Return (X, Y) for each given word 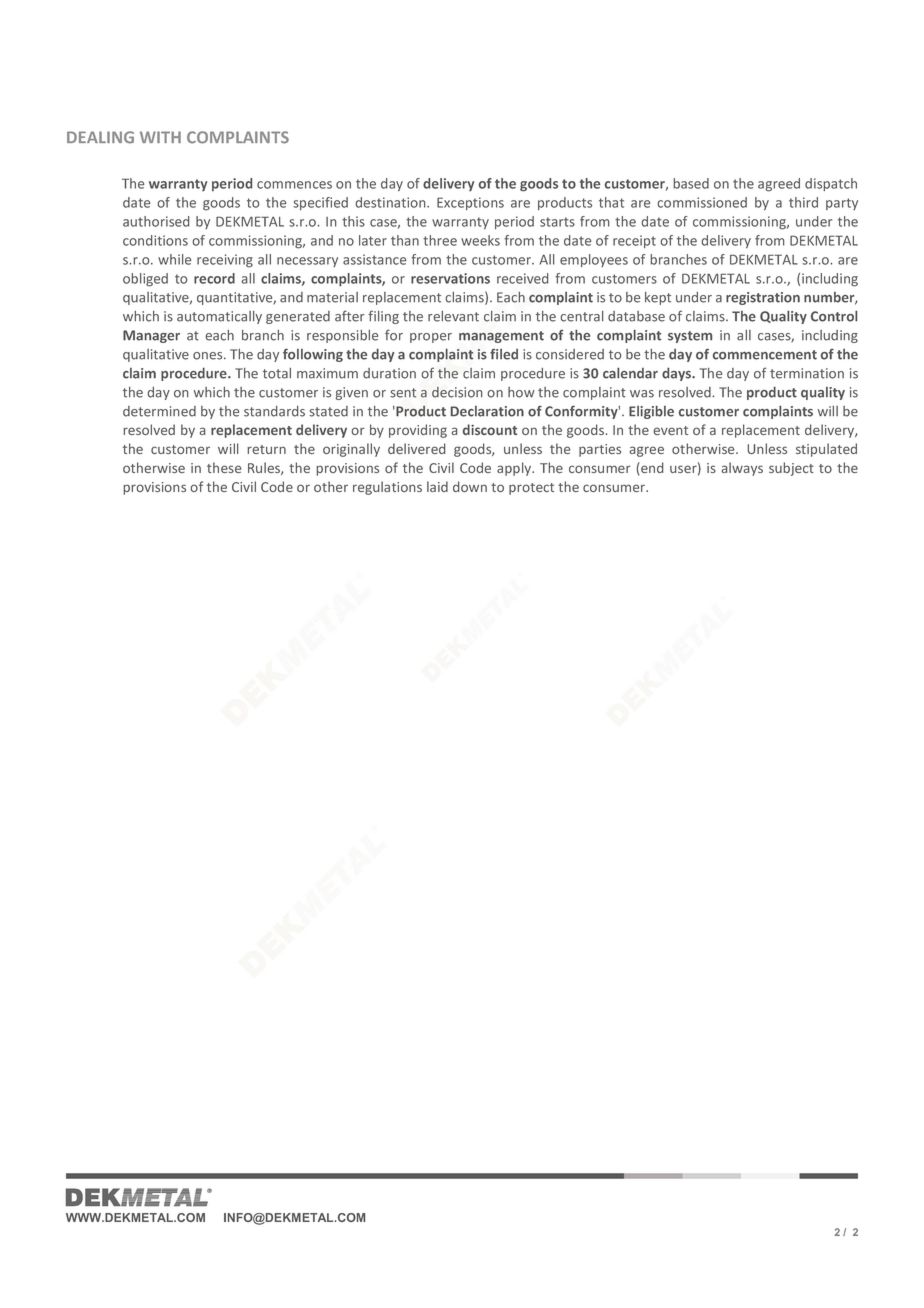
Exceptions (470, 203)
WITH (160, 137)
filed (504, 354)
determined (159, 411)
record (214, 278)
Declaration (487, 411)
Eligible (651, 412)
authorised (156, 221)
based (691, 183)
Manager (151, 336)
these (224, 467)
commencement (765, 355)
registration (763, 298)
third (803, 202)
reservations (450, 278)
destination (392, 202)
